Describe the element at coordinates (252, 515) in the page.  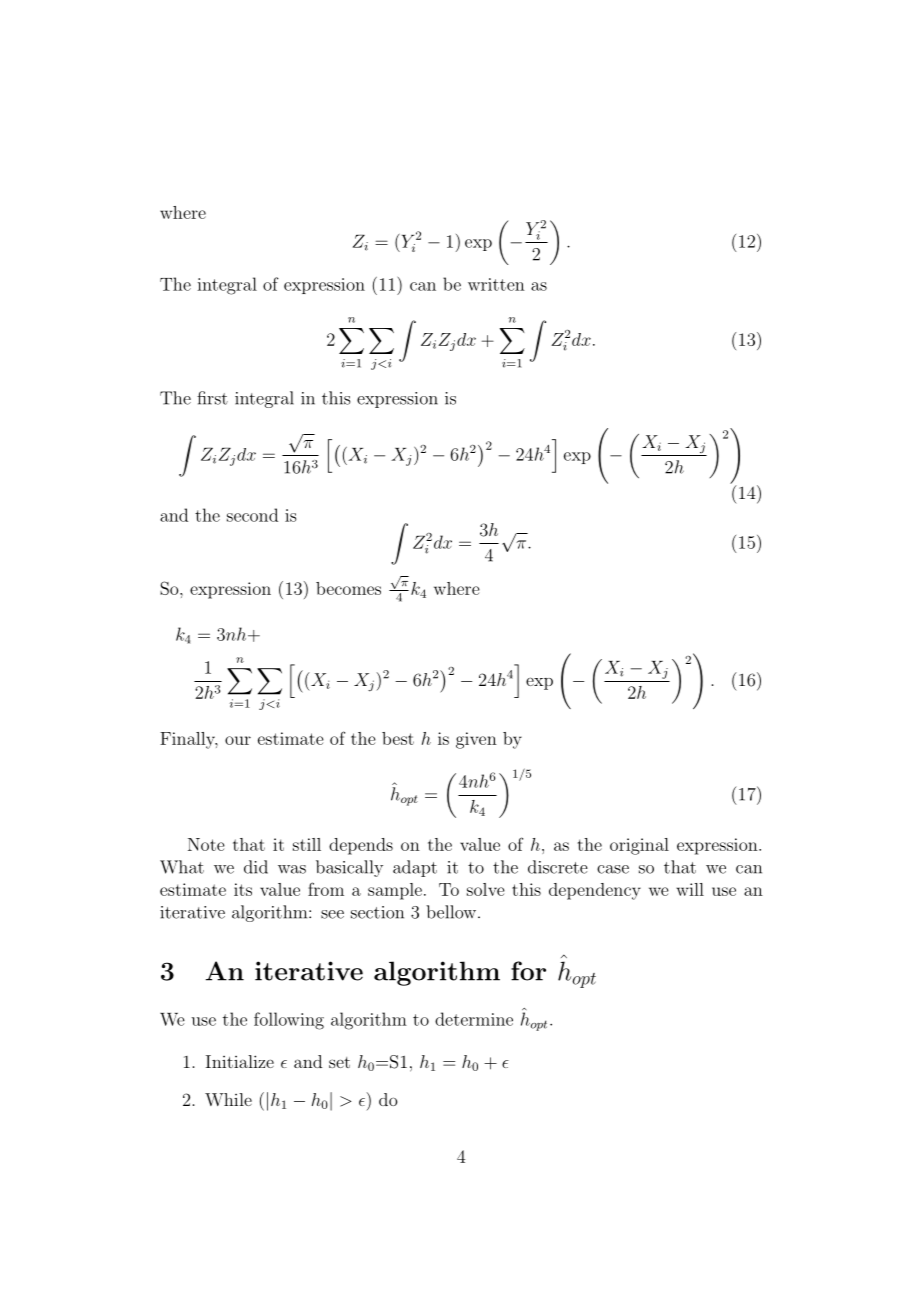
I see `second` at that location.
